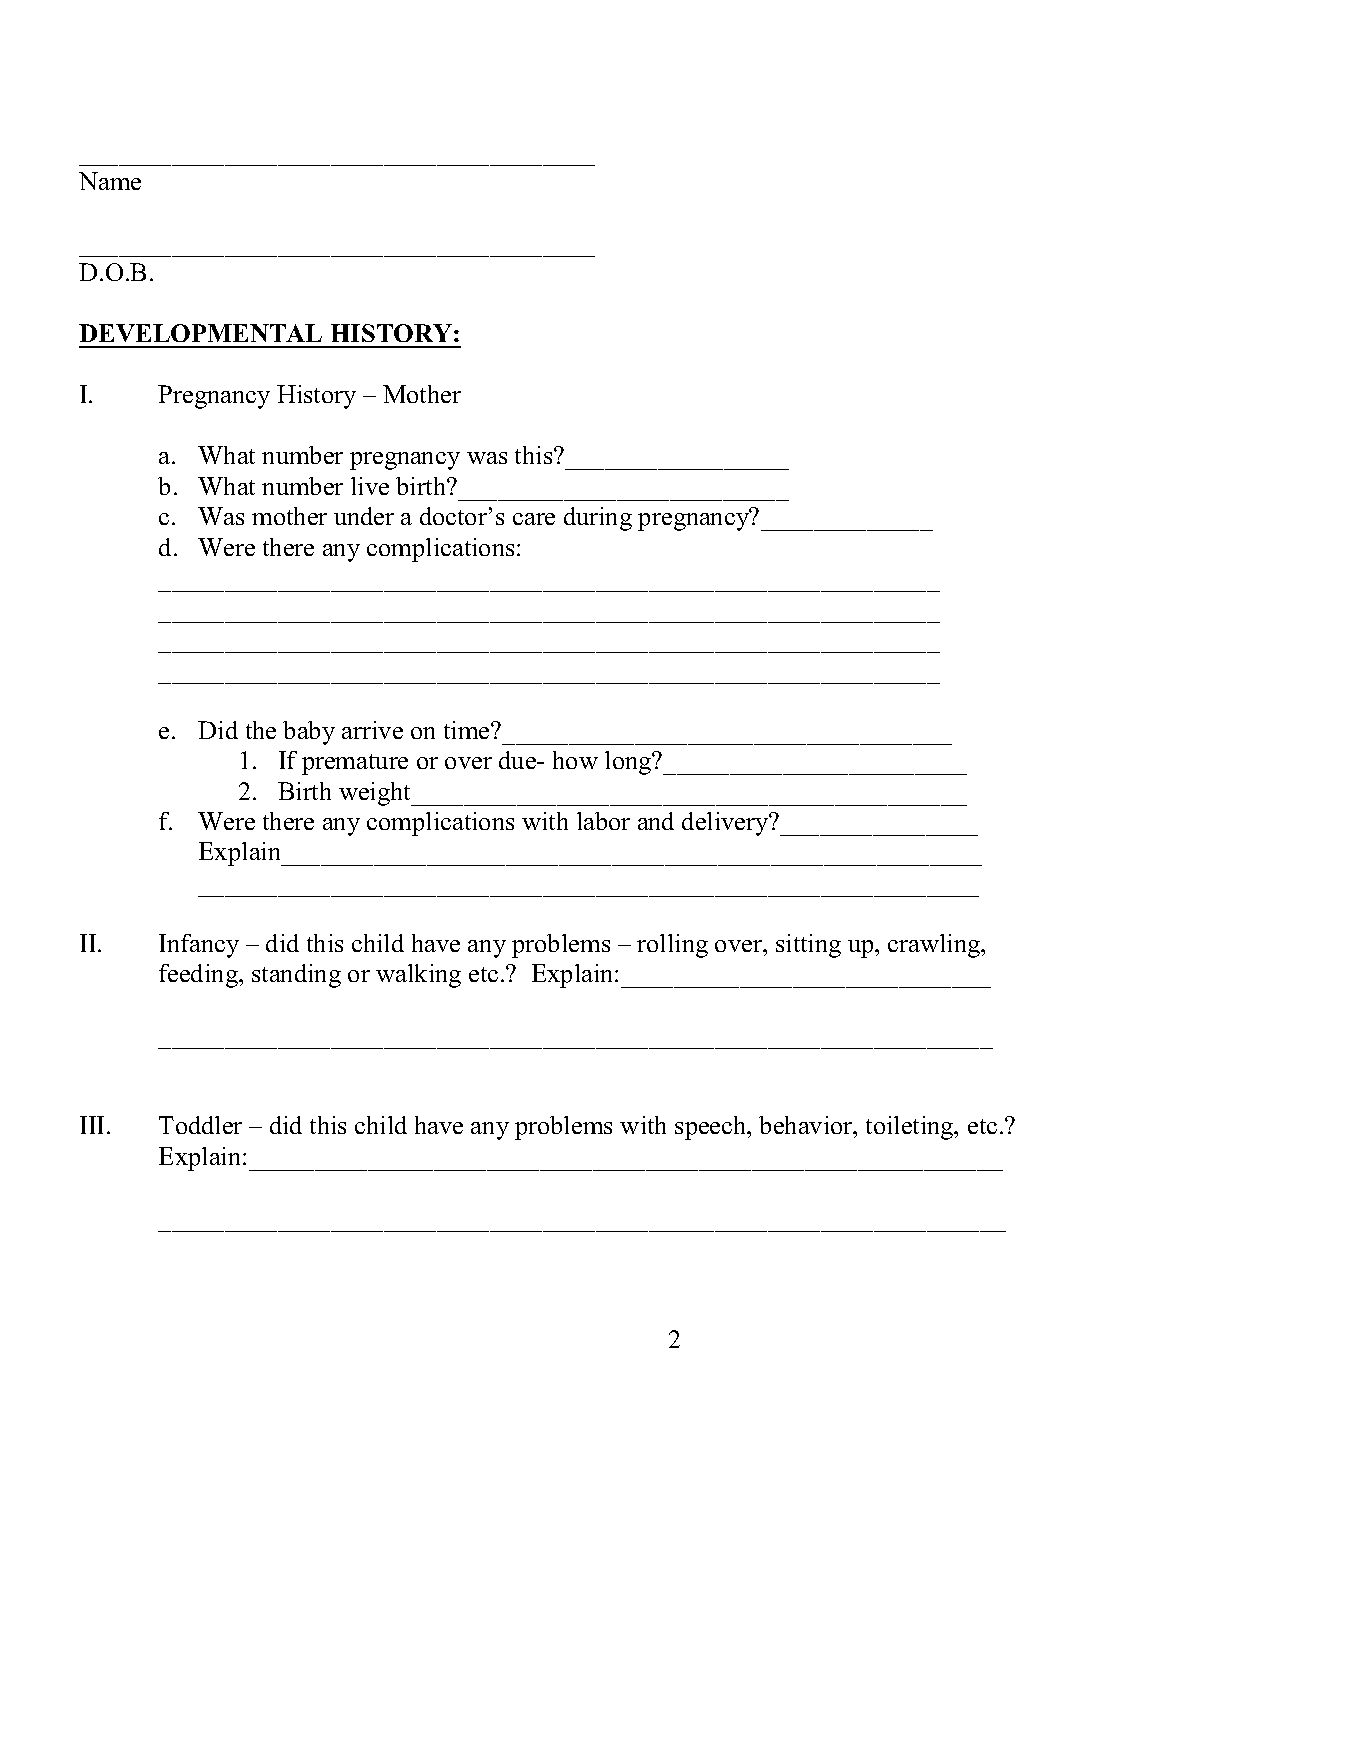 The width and height of the screenshot is (1351, 1749). I want to click on arrive, so click(372, 730).
